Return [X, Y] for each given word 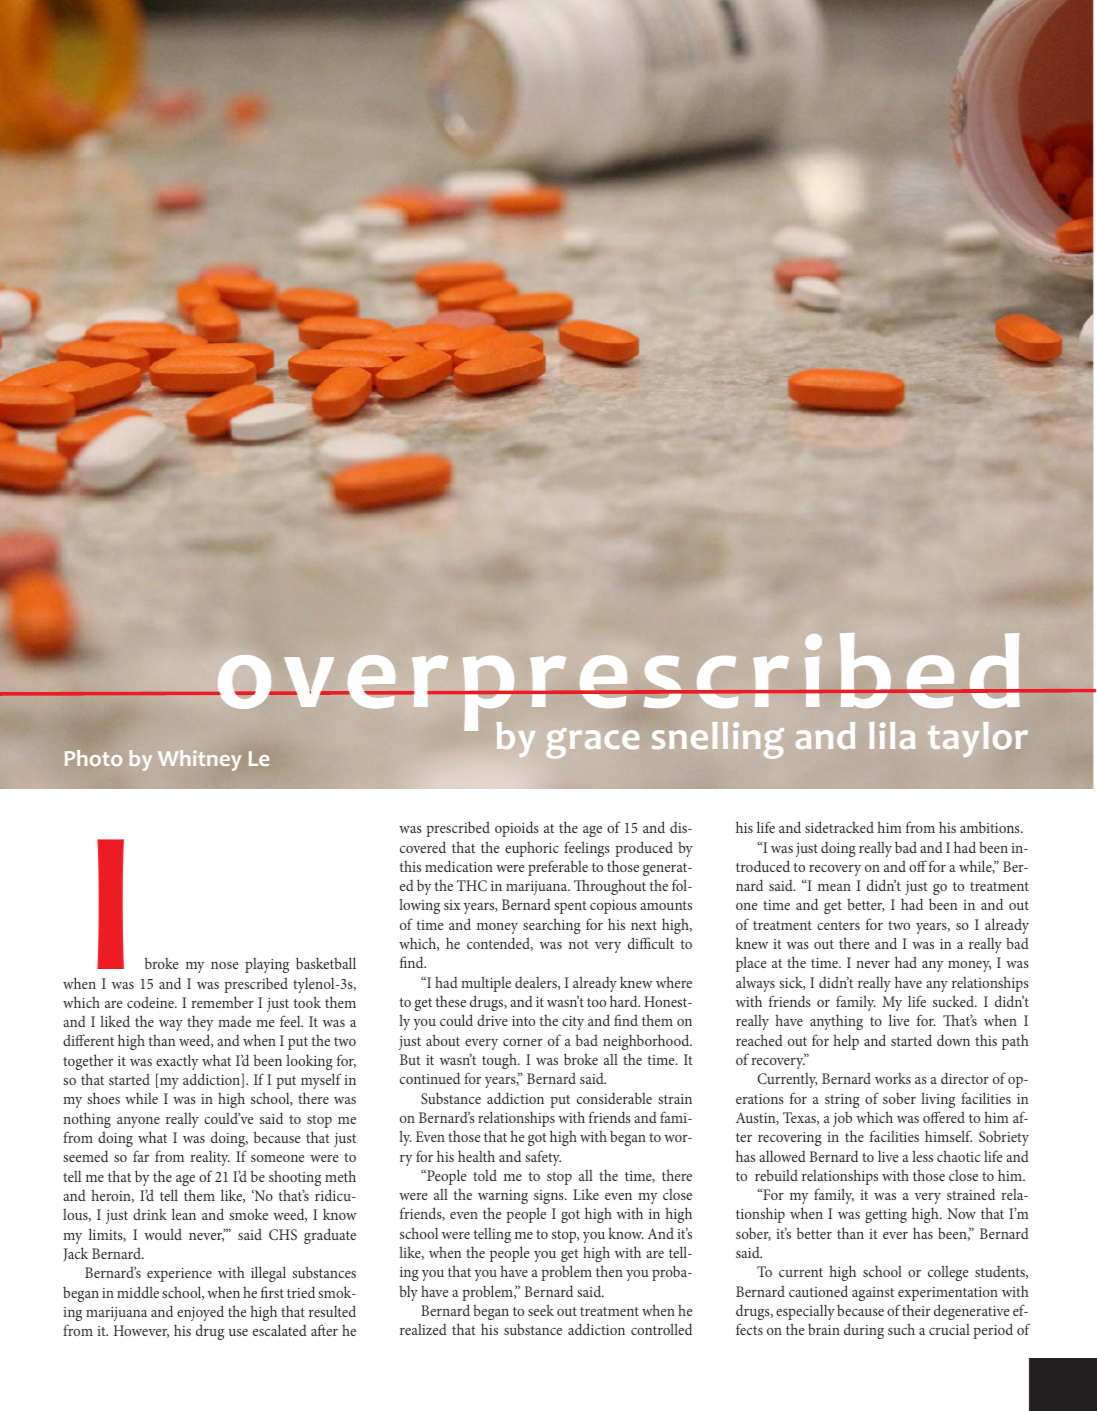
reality [210, 1158]
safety [543, 1158]
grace [592, 743]
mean [834, 887]
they [200, 1023]
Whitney [199, 760]
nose [224, 965]
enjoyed [200, 1313]
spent [570, 907]
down [953, 1040]
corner [523, 1042]
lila [892, 735]
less [922, 1156]
